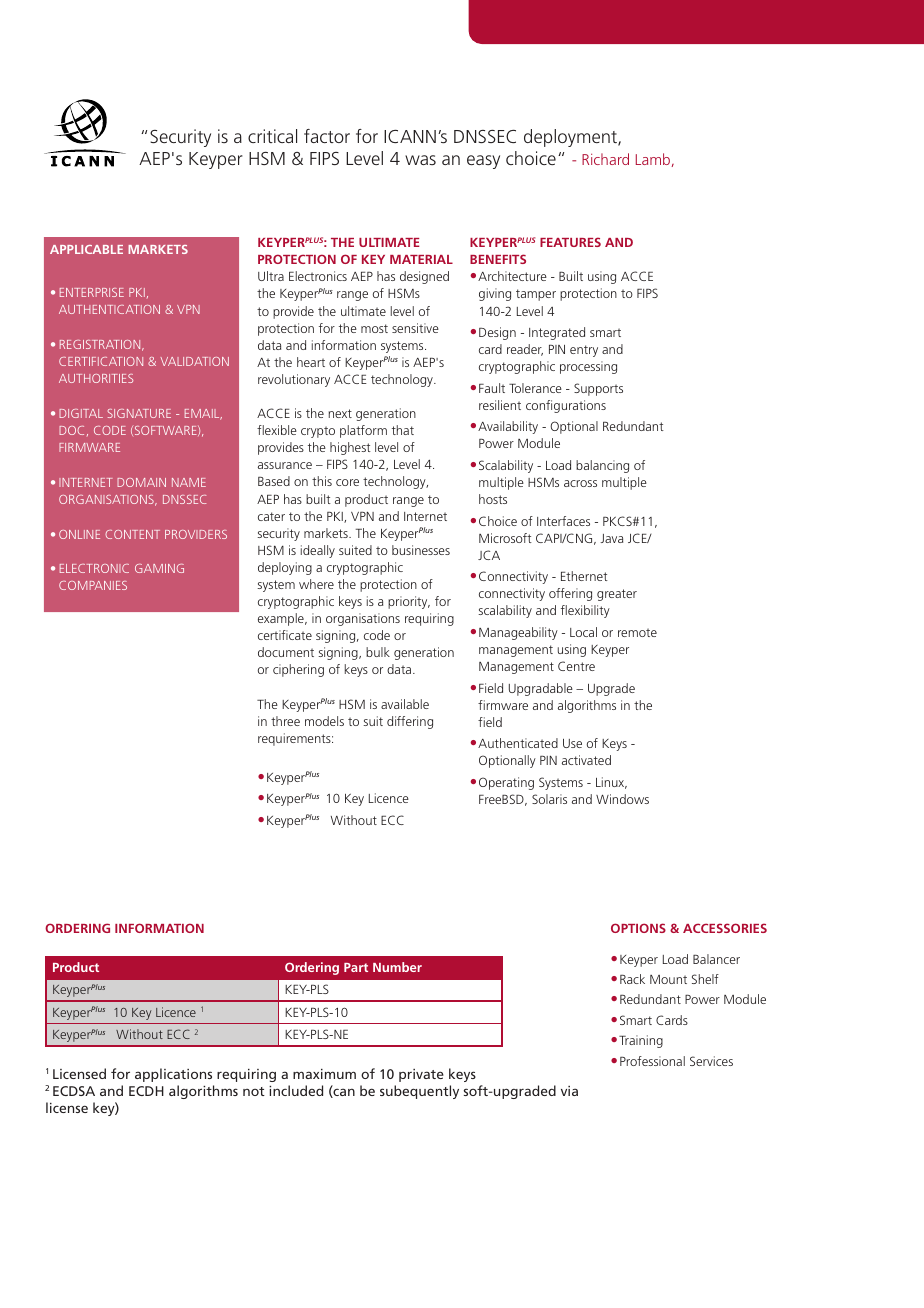  I want to click on GAMING, so click(159, 568).
